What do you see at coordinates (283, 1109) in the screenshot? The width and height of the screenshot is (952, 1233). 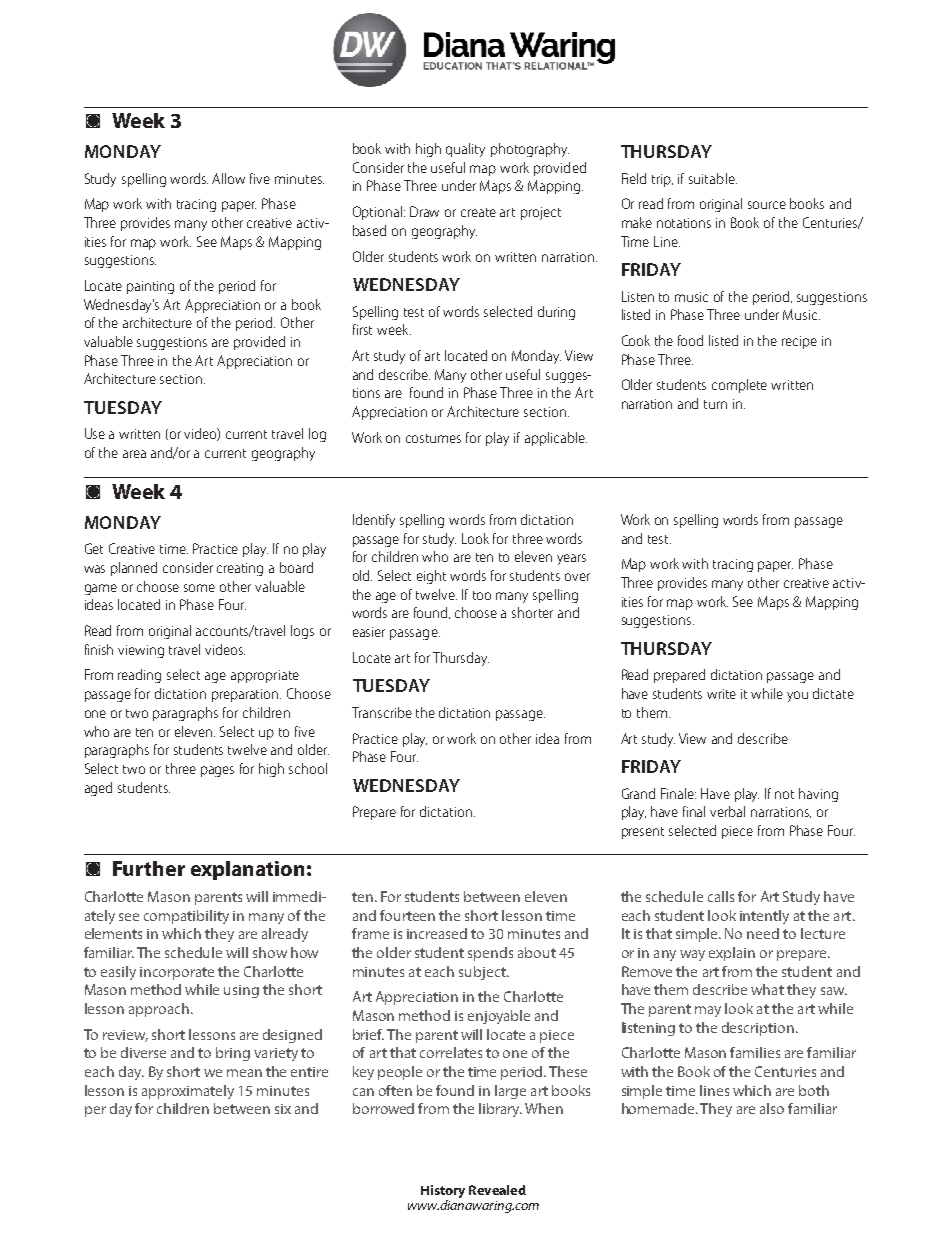 I see `six` at bounding box center [283, 1109].
